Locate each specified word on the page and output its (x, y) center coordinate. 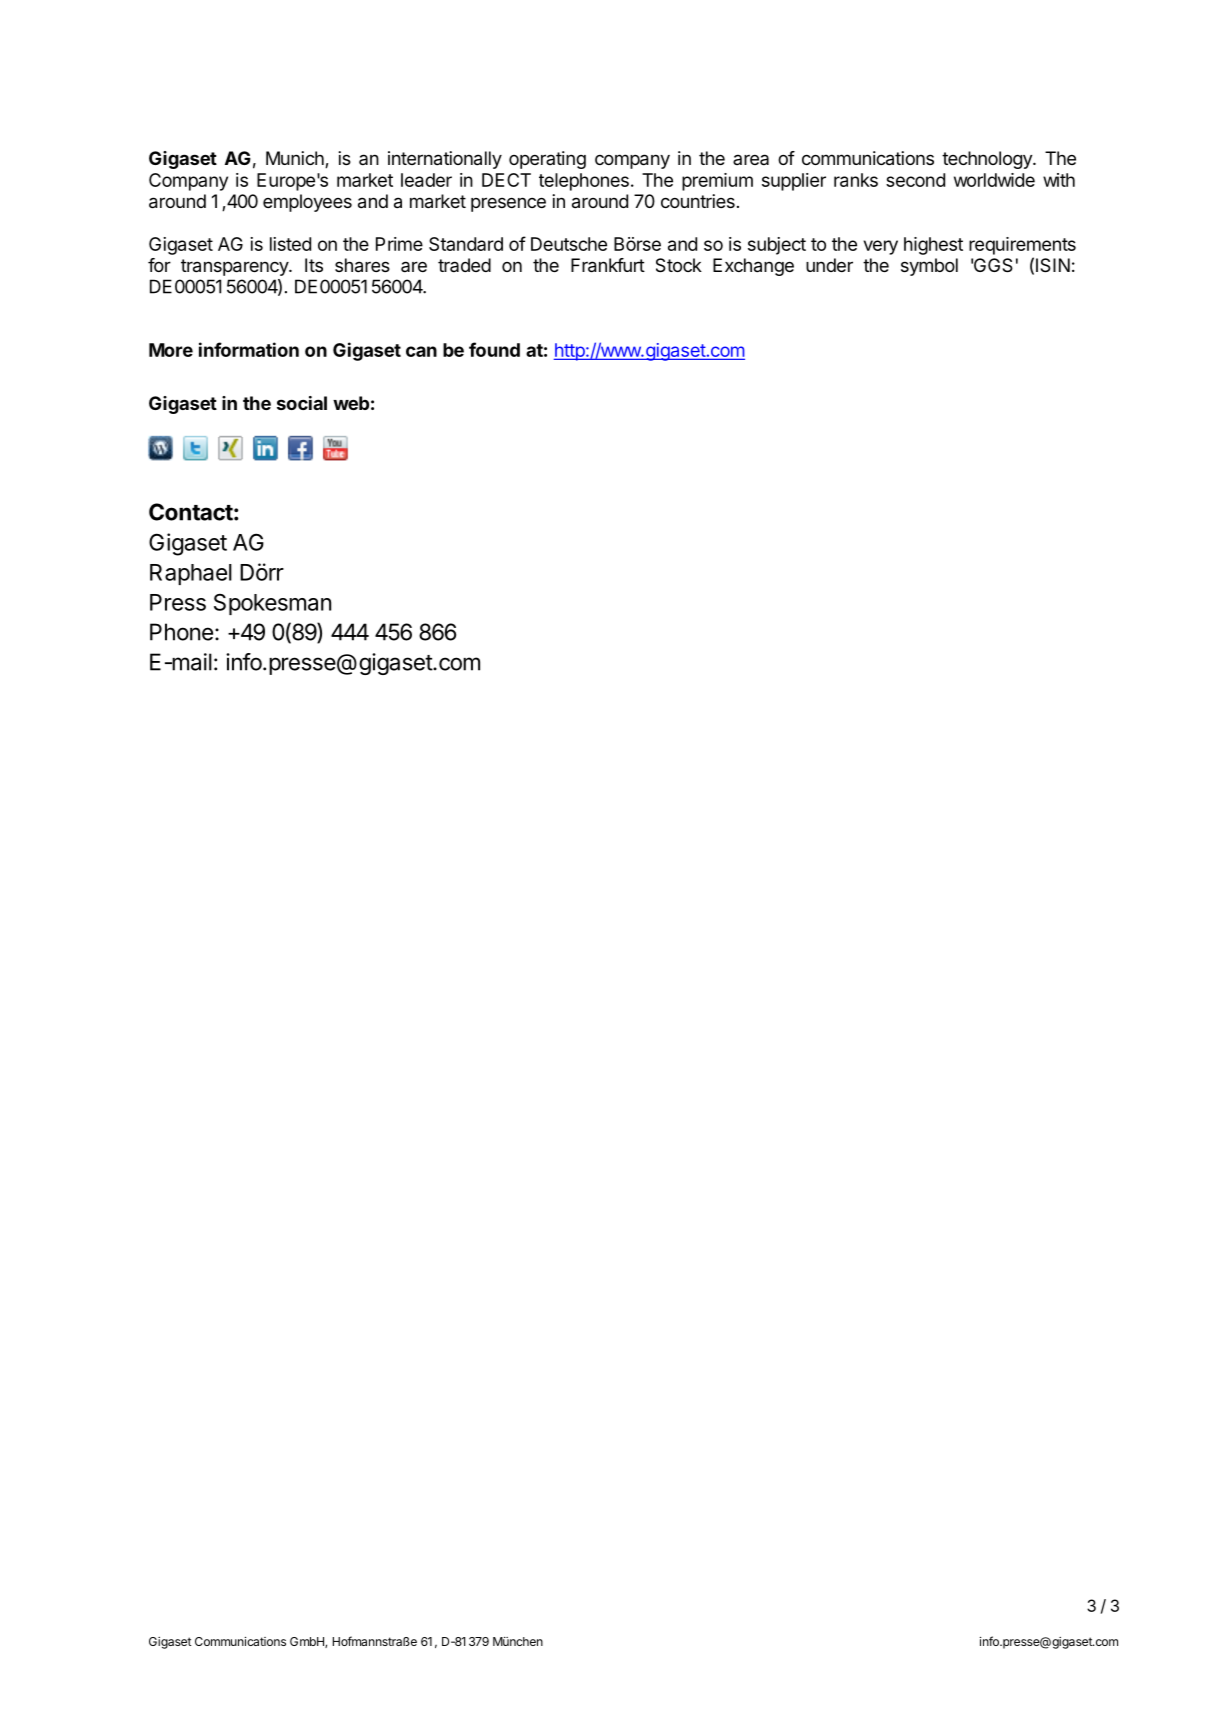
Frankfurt (608, 265)
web (351, 403)
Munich (296, 159)
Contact (191, 512)
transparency (235, 267)
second (915, 180)
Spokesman (272, 604)
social (302, 403)
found (494, 349)
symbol (929, 267)
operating (547, 160)
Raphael (191, 574)
